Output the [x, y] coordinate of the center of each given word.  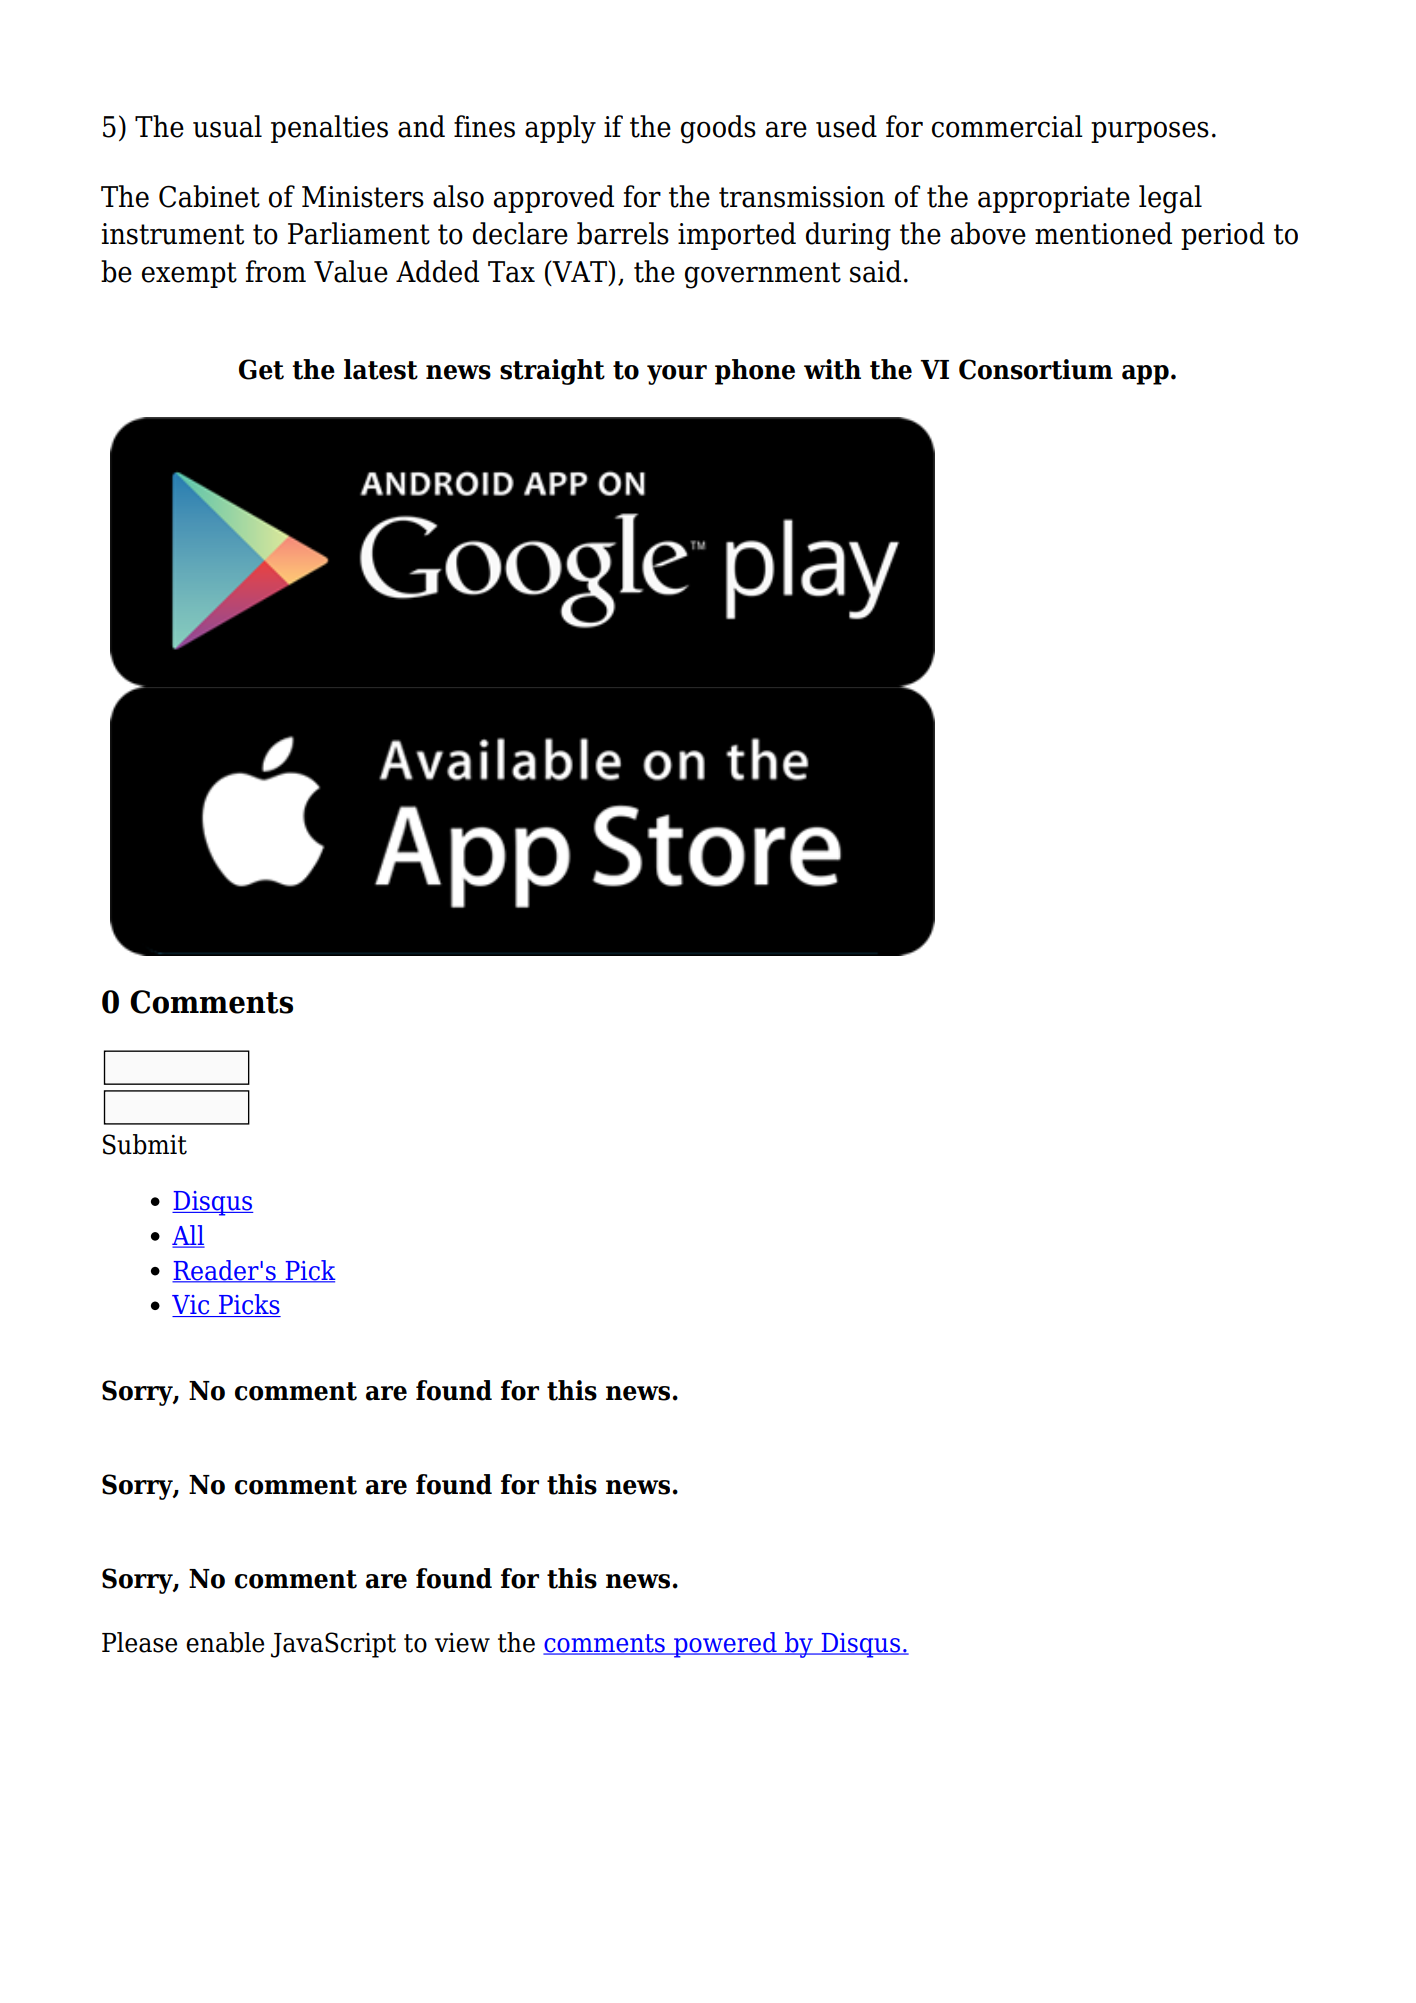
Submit [145, 1144]
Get [261, 369]
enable [225, 1642]
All [188, 1236]
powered [725, 1645]
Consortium [1036, 369]
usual [227, 126]
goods [718, 129]
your [677, 375]
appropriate [1054, 199]
